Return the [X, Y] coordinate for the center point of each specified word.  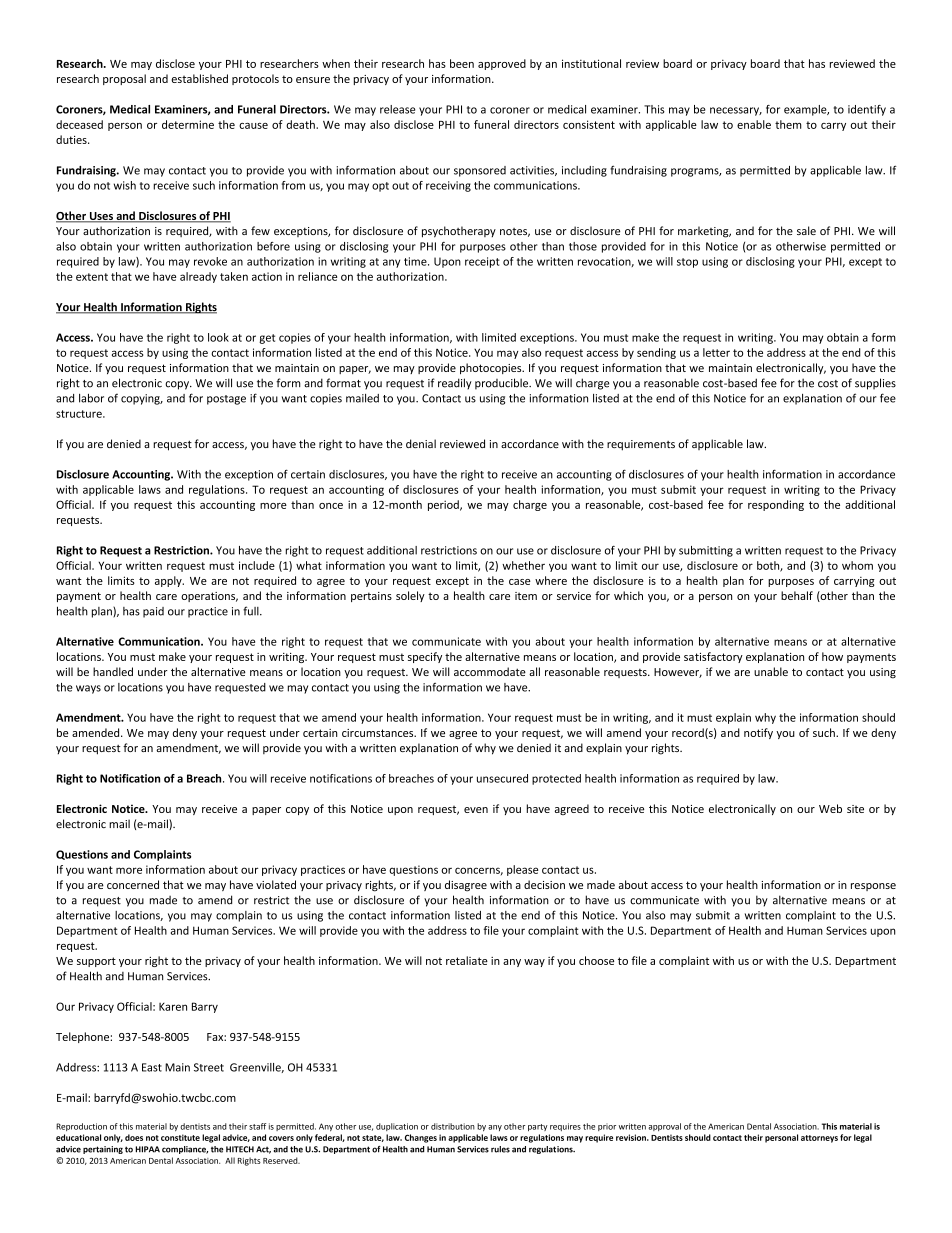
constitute [180, 1137]
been [462, 63]
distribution [453, 1126]
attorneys [819, 1139]
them [788, 124]
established [199, 78]
